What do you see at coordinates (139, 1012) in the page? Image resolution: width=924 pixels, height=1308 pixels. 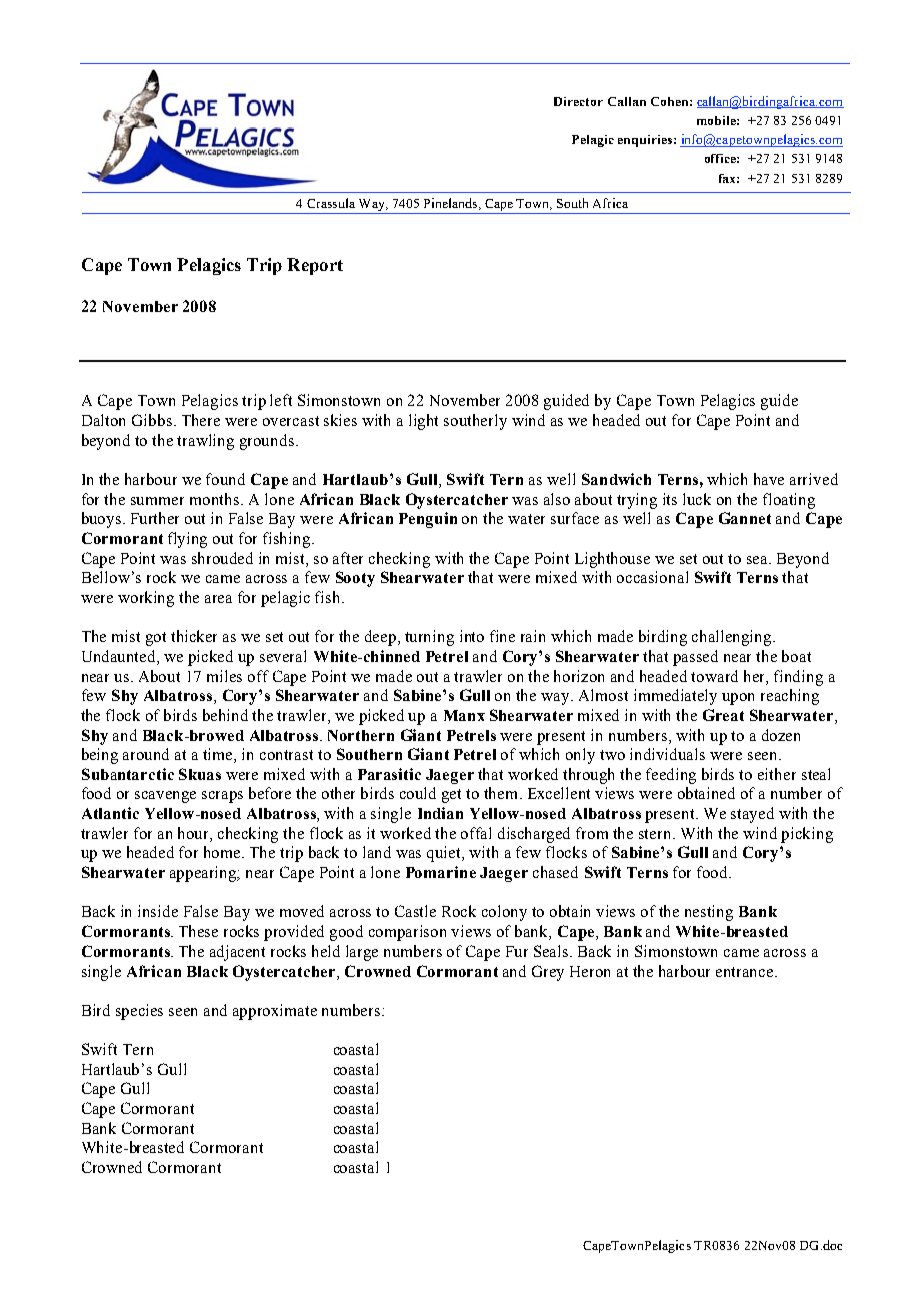 I see `species` at bounding box center [139, 1012].
